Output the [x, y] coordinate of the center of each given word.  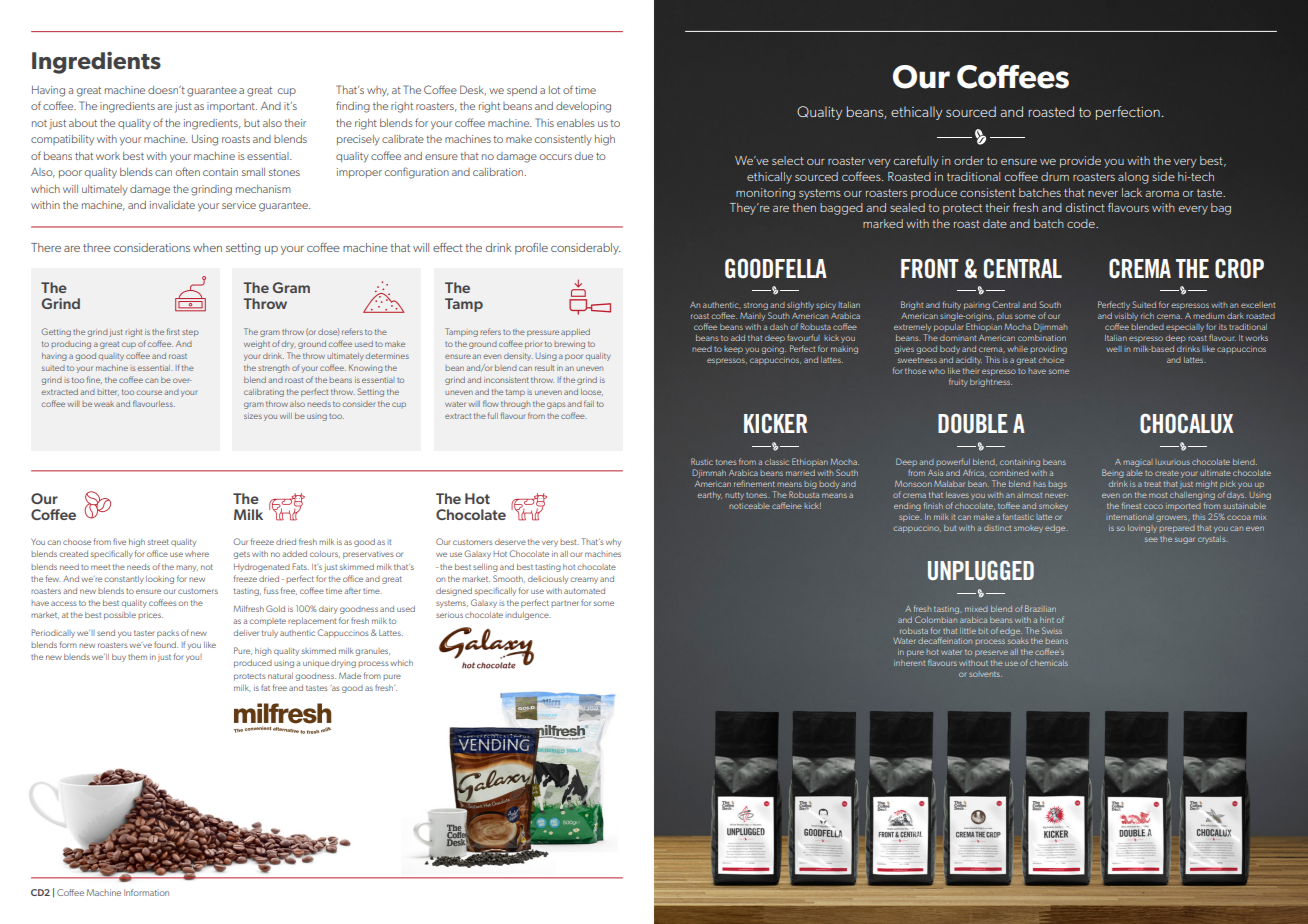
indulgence [528, 616]
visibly [1126, 317]
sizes [253, 416]
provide [1080, 162]
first [173, 331]
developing [583, 107]
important [232, 107]
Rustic [702, 461]
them [137, 657]
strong [756, 306]
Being [1113, 473]
